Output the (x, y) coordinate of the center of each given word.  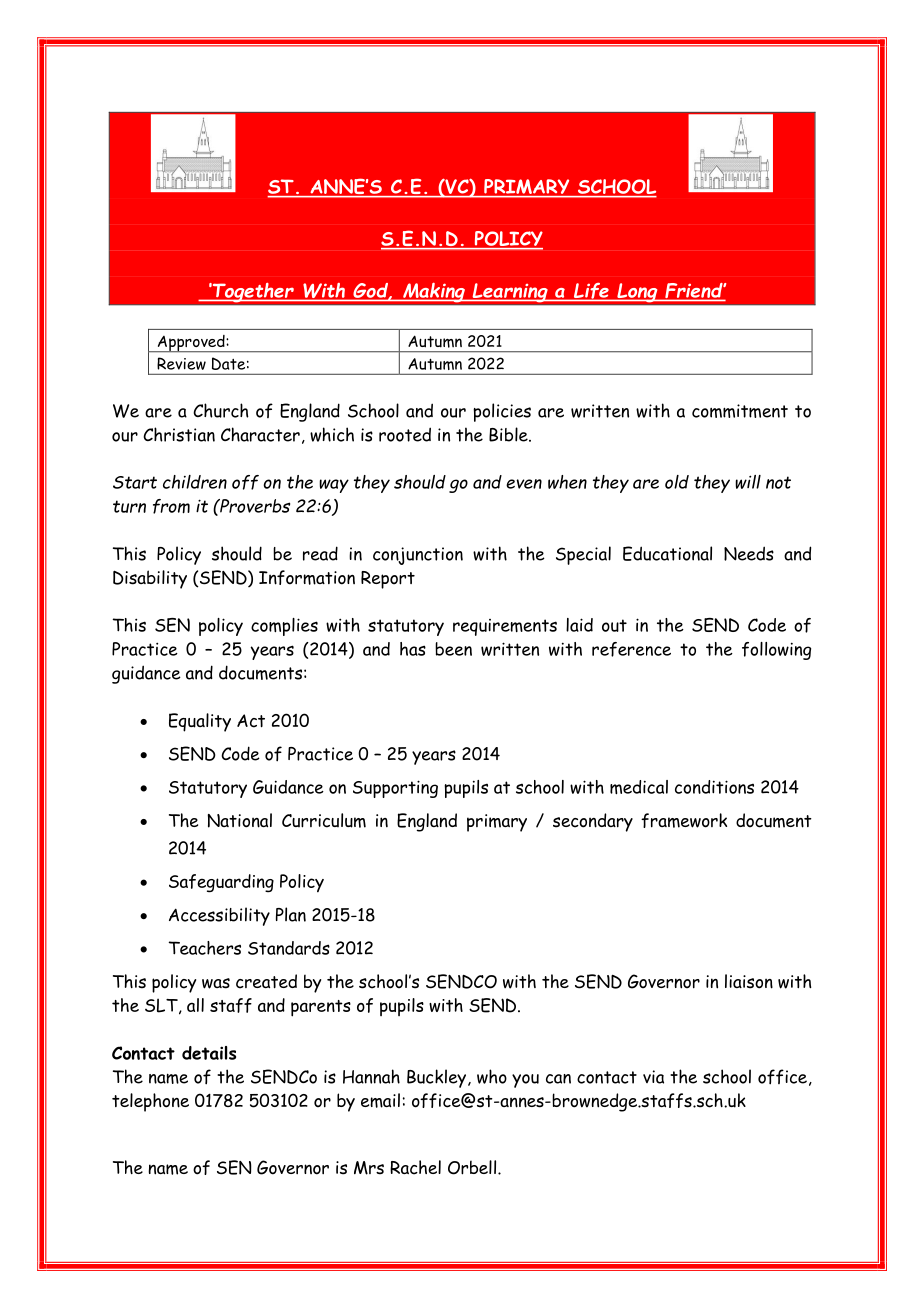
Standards (289, 948)
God (371, 291)
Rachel (415, 1167)
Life (591, 292)
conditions (714, 787)
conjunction (418, 556)
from (171, 506)
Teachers (204, 948)
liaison (749, 981)
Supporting (395, 789)
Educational (667, 553)
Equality (200, 722)
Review (181, 363)
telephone (150, 1102)
